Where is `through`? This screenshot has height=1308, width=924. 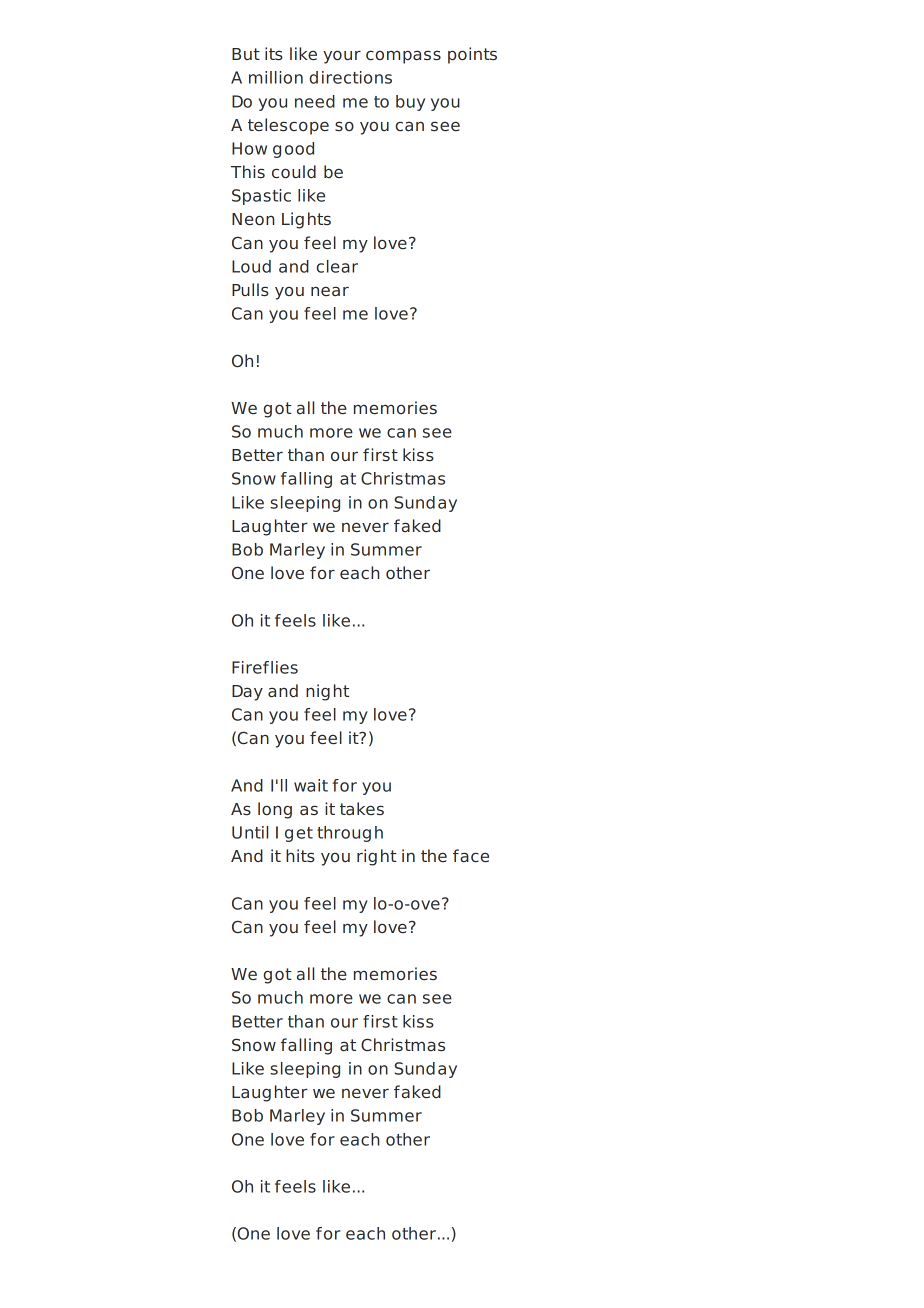
through is located at coordinates (350, 834).
